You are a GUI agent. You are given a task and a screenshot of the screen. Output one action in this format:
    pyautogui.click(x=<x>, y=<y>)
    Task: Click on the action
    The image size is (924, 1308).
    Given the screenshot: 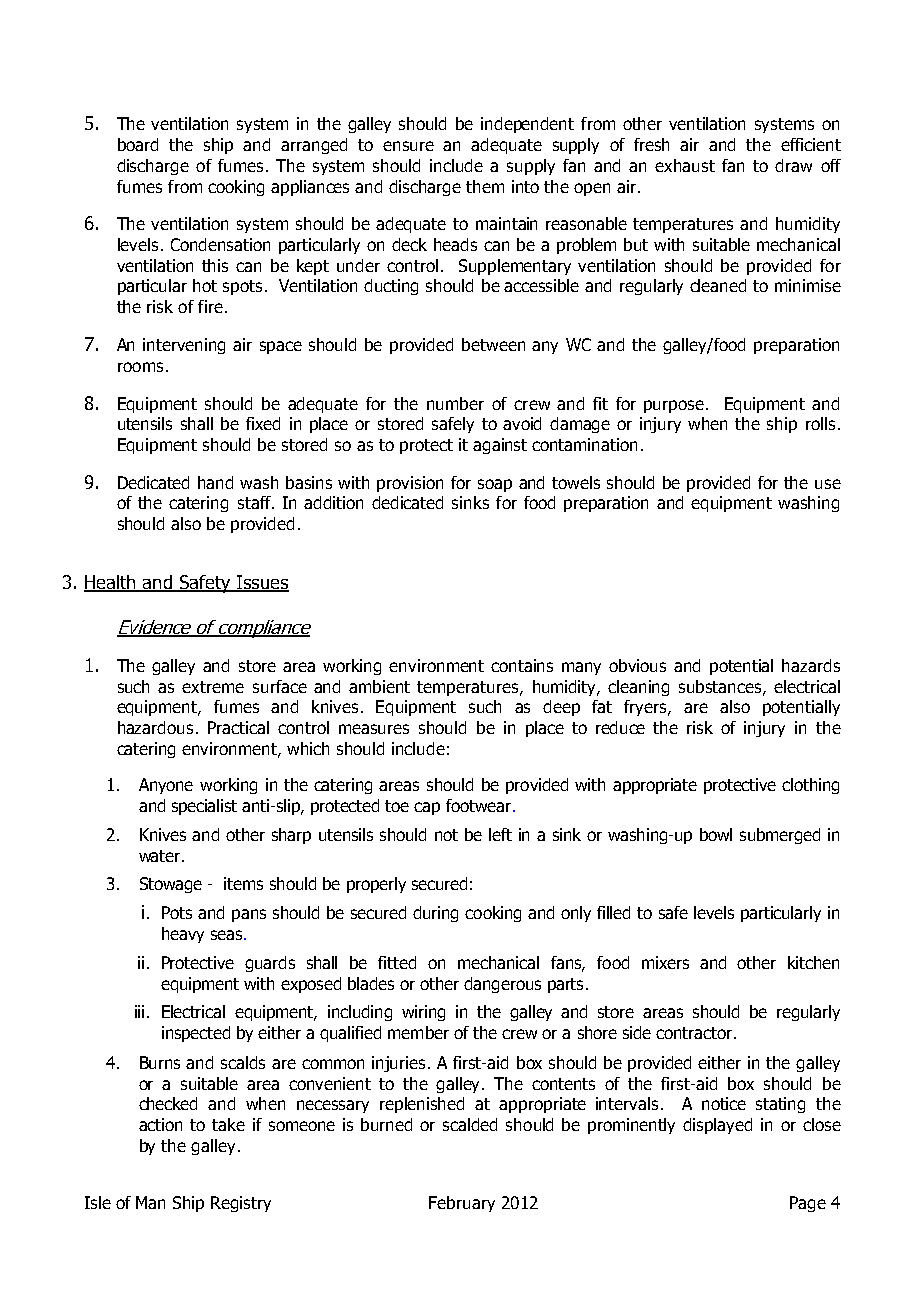 What is the action you would take?
    pyautogui.click(x=160, y=1124)
